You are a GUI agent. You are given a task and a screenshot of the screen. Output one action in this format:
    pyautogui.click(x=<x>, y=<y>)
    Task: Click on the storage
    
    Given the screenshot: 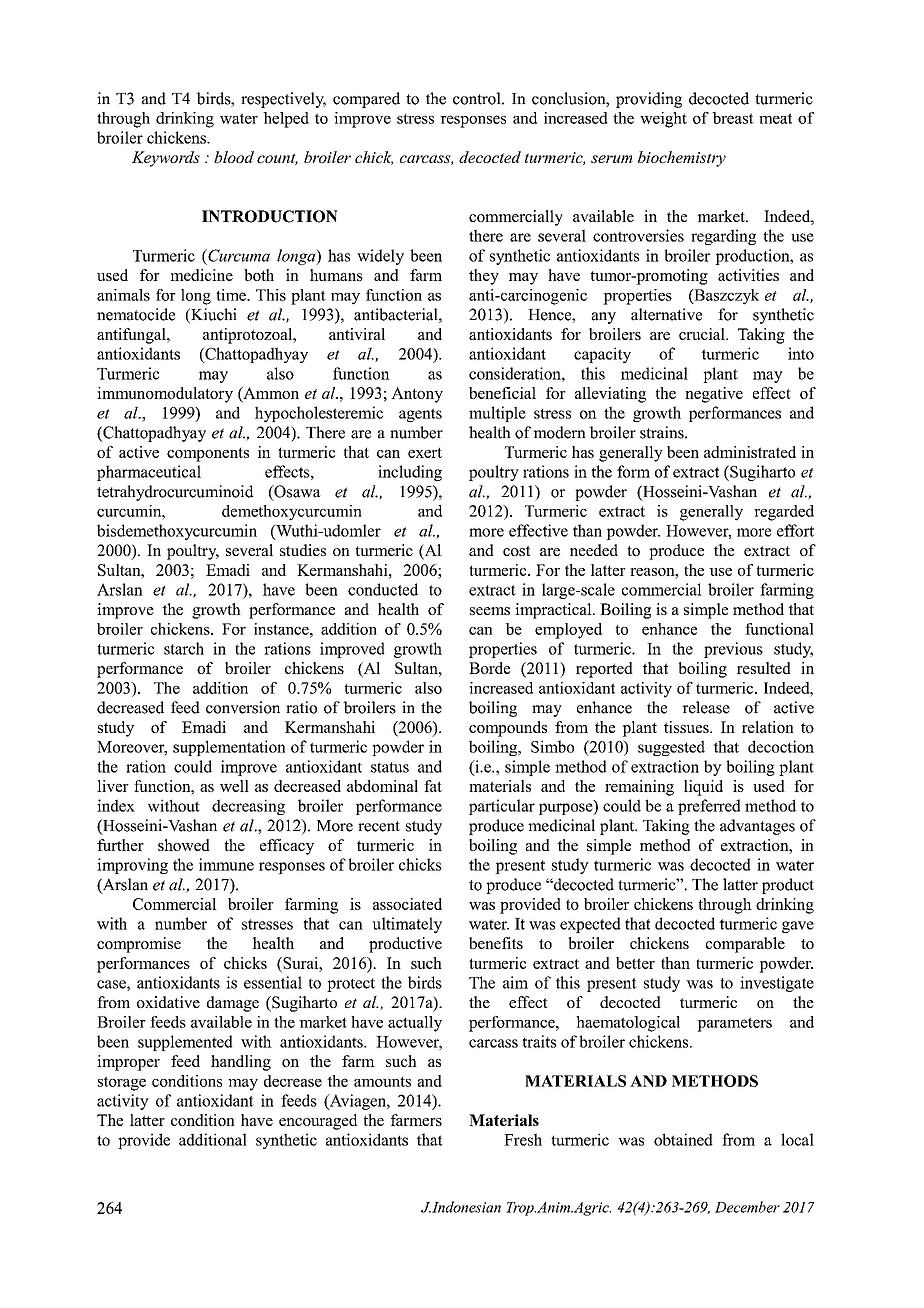 What is the action you would take?
    pyautogui.click(x=122, y=1083)
